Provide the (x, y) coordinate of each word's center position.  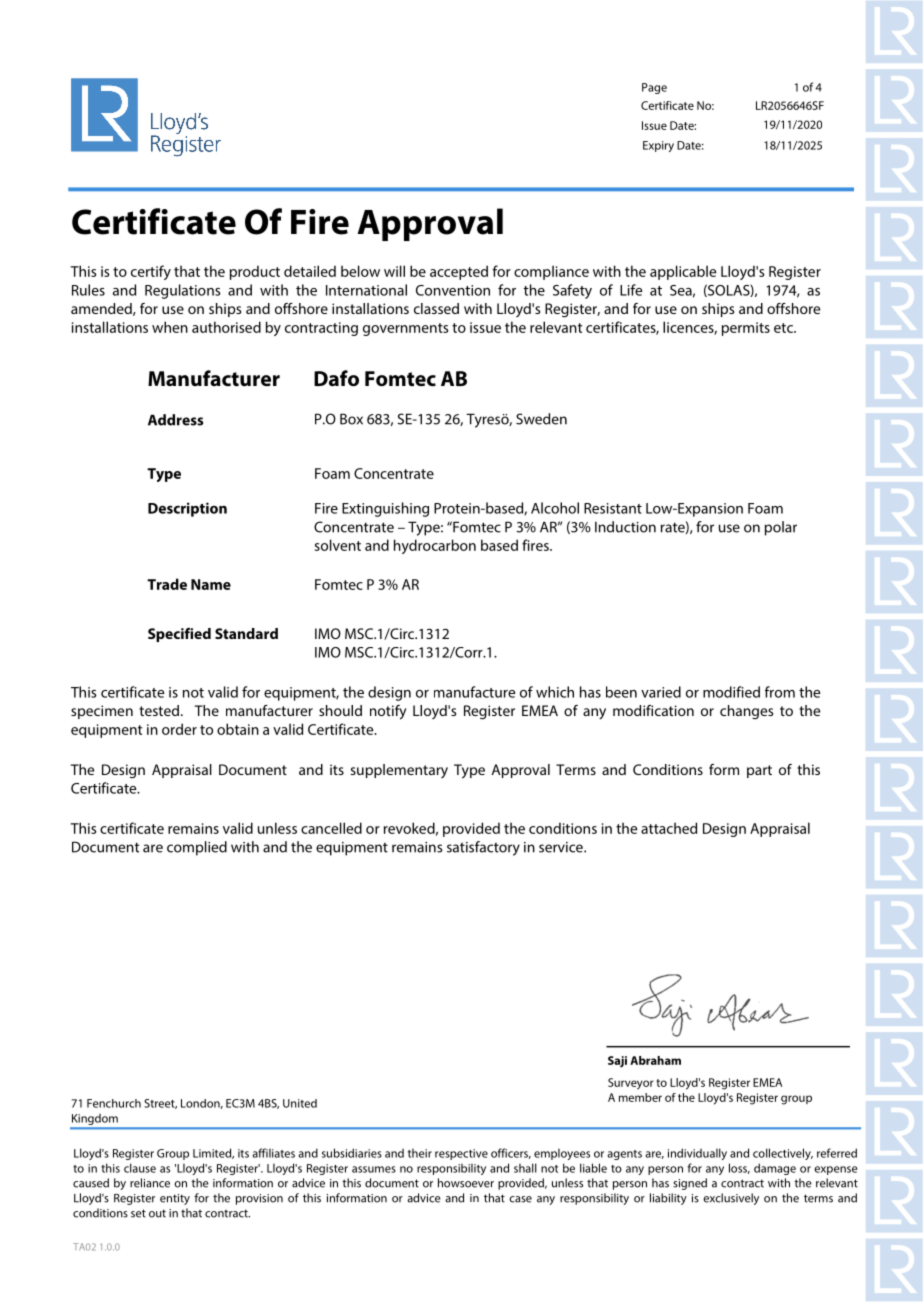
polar (781, 528)
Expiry (658, 146)
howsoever (466, 1183)
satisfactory (483, 848)
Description (187, 509)
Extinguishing (385, 509)
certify (151, 272)
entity (175, 1199)
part (759, 771)
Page (654, 88)
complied (197, 848)
